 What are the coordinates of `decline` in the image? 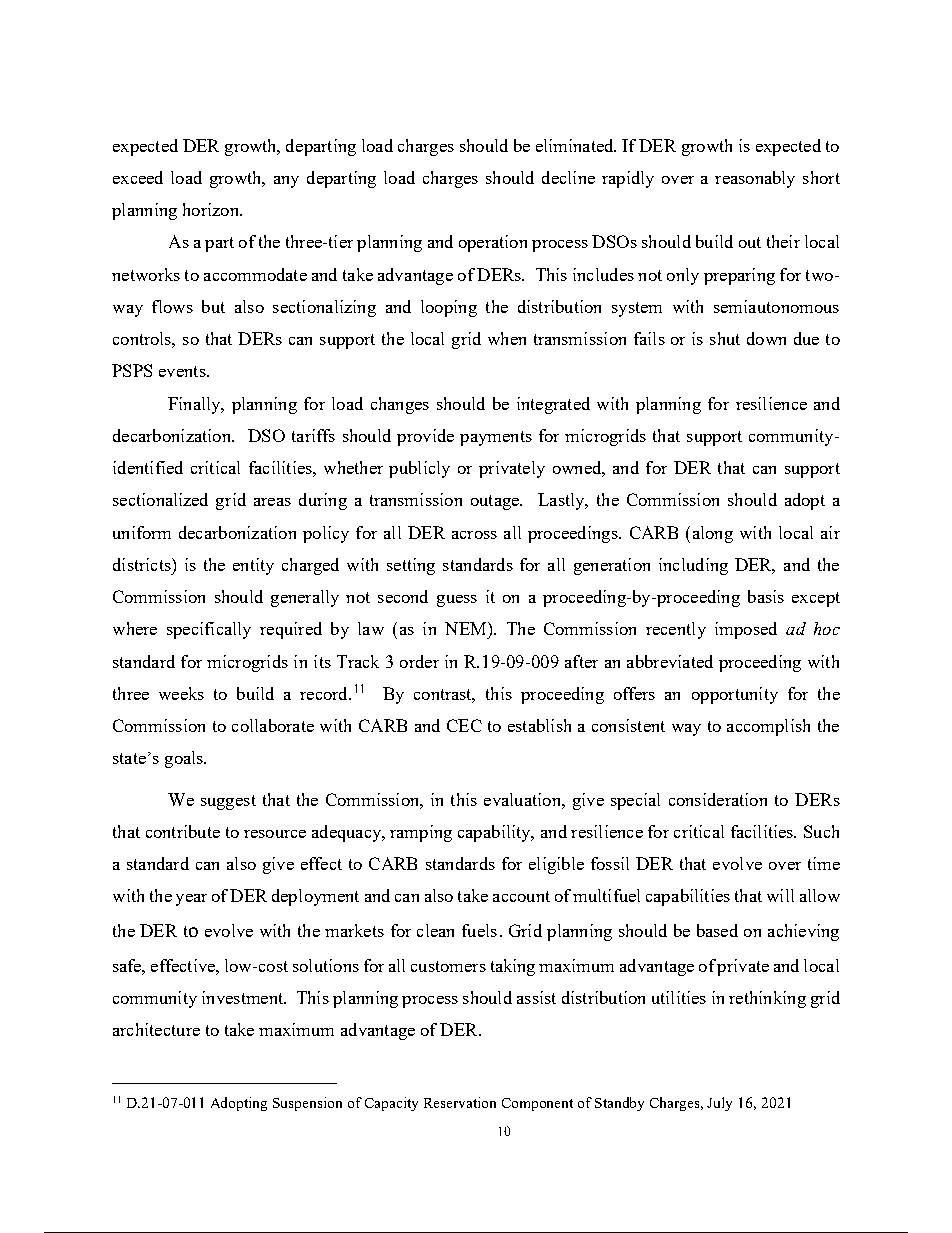 It's located at (568, 177).
